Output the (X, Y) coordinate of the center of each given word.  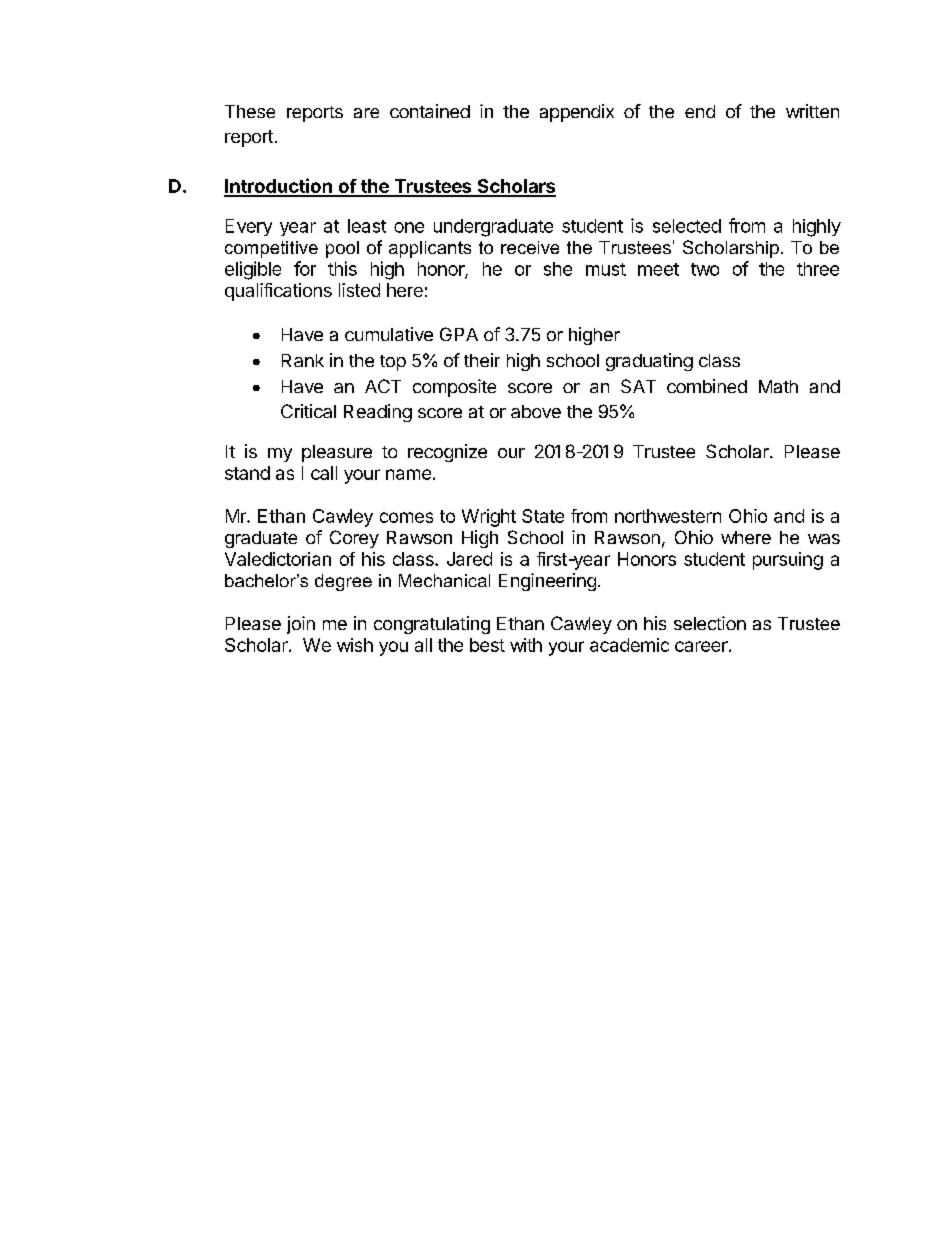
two (705, 269)
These (250, 111)
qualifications (278, 292)
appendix (577, 113)
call (324, 473)
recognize (447, 453)
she (558, 269)
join (301, 625)
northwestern (668, 516)
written (812, 111)
